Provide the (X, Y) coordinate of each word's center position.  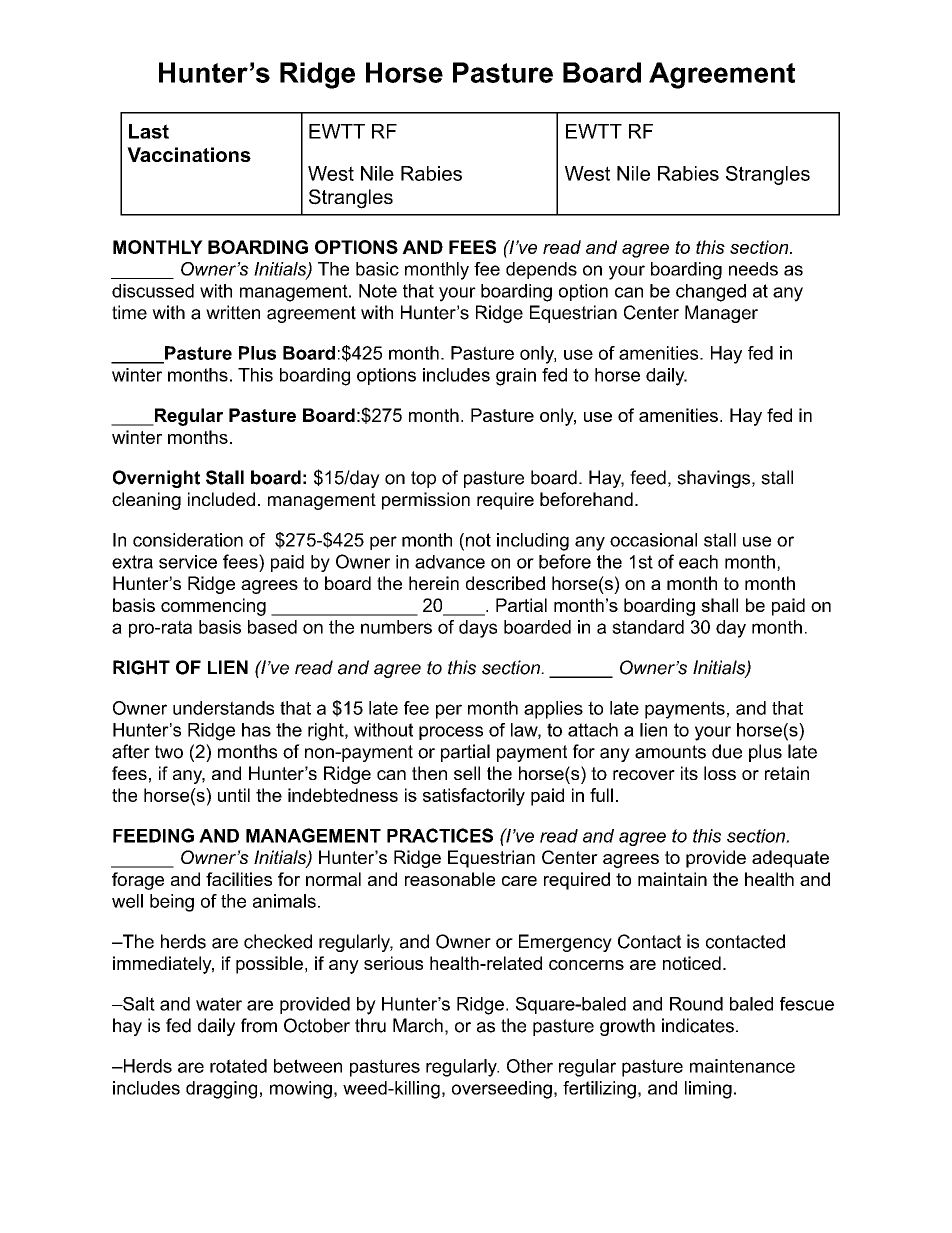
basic (377, 269)
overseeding (502, 1090)
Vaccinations (189, 154)
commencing (213, 607)
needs (753, 269)
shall (719, 605)
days (478, 629)
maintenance (742, 1066)
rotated (238, 1066)
